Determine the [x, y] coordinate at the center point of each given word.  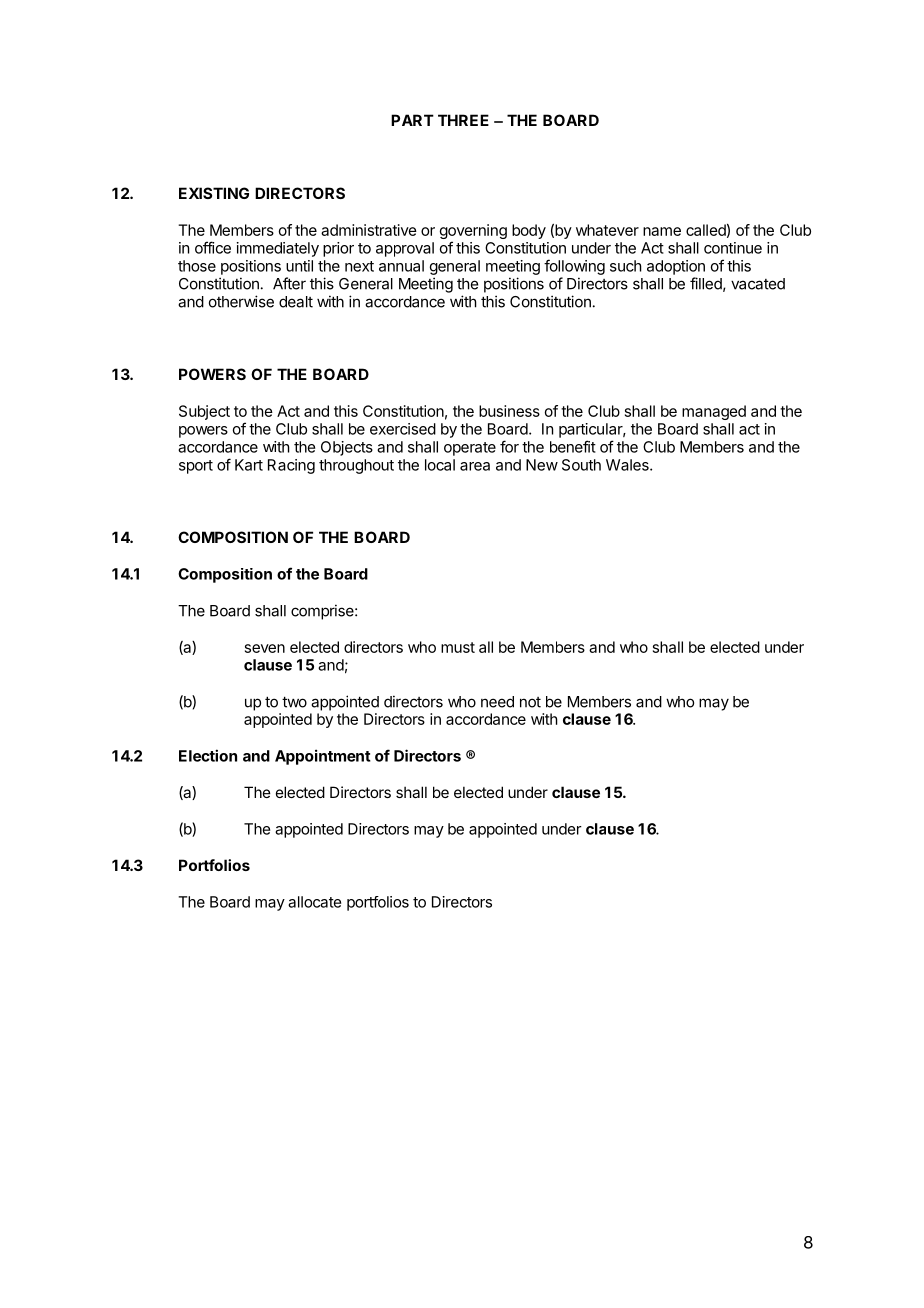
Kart [249, 465]
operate [470, 449]
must [458, 647]
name [662, 231]
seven [265, 648]
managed [714, 412]
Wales [628, 465]
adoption [676, 267]
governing [473, 233]
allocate [314, 902]
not [530, 702]
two [294, 702]
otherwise [241, 301]
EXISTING [214, 193]
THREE [463, 120]
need [497, 702]
